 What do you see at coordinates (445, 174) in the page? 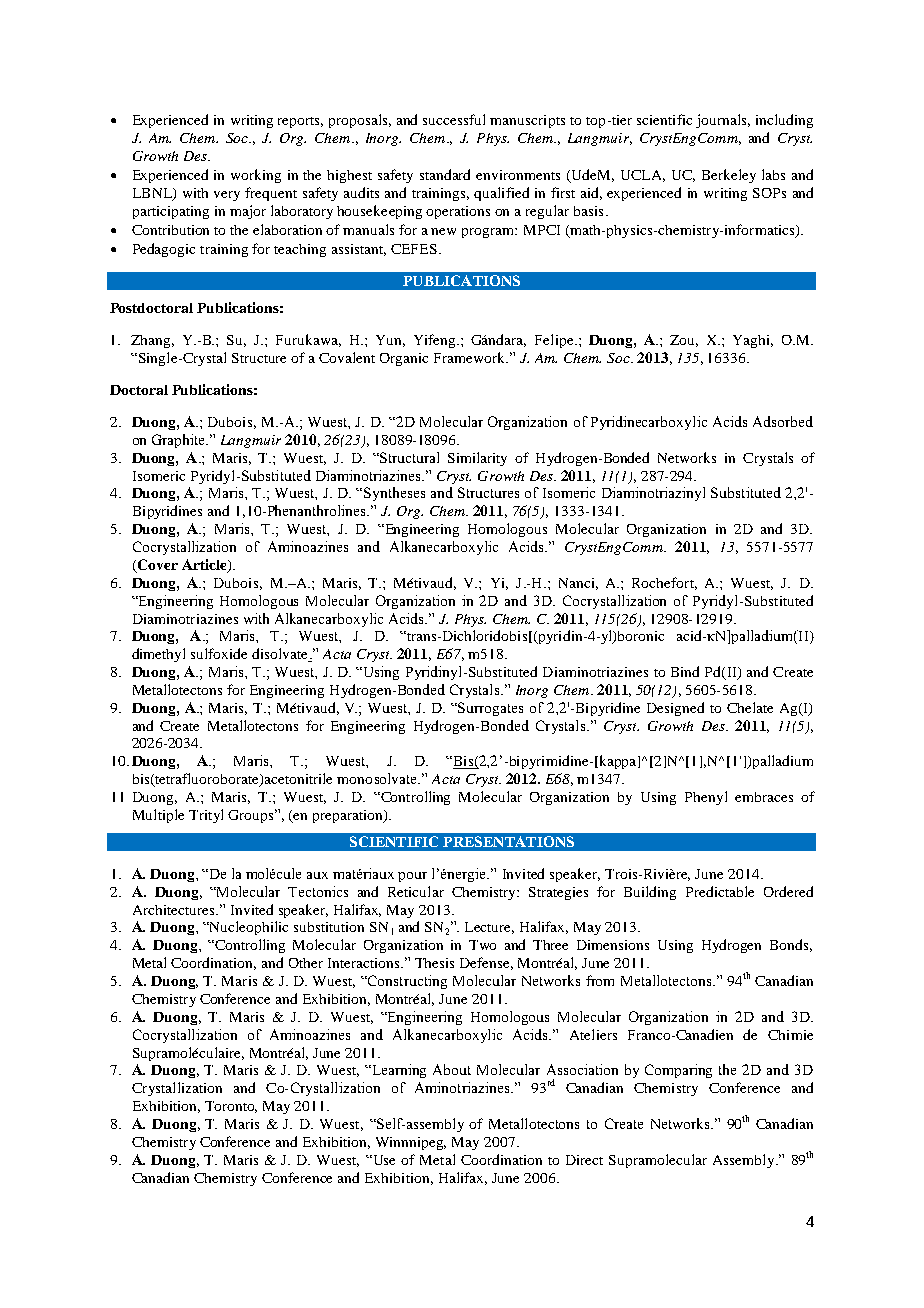
I see `standard` at bounding box center [445, 174].
